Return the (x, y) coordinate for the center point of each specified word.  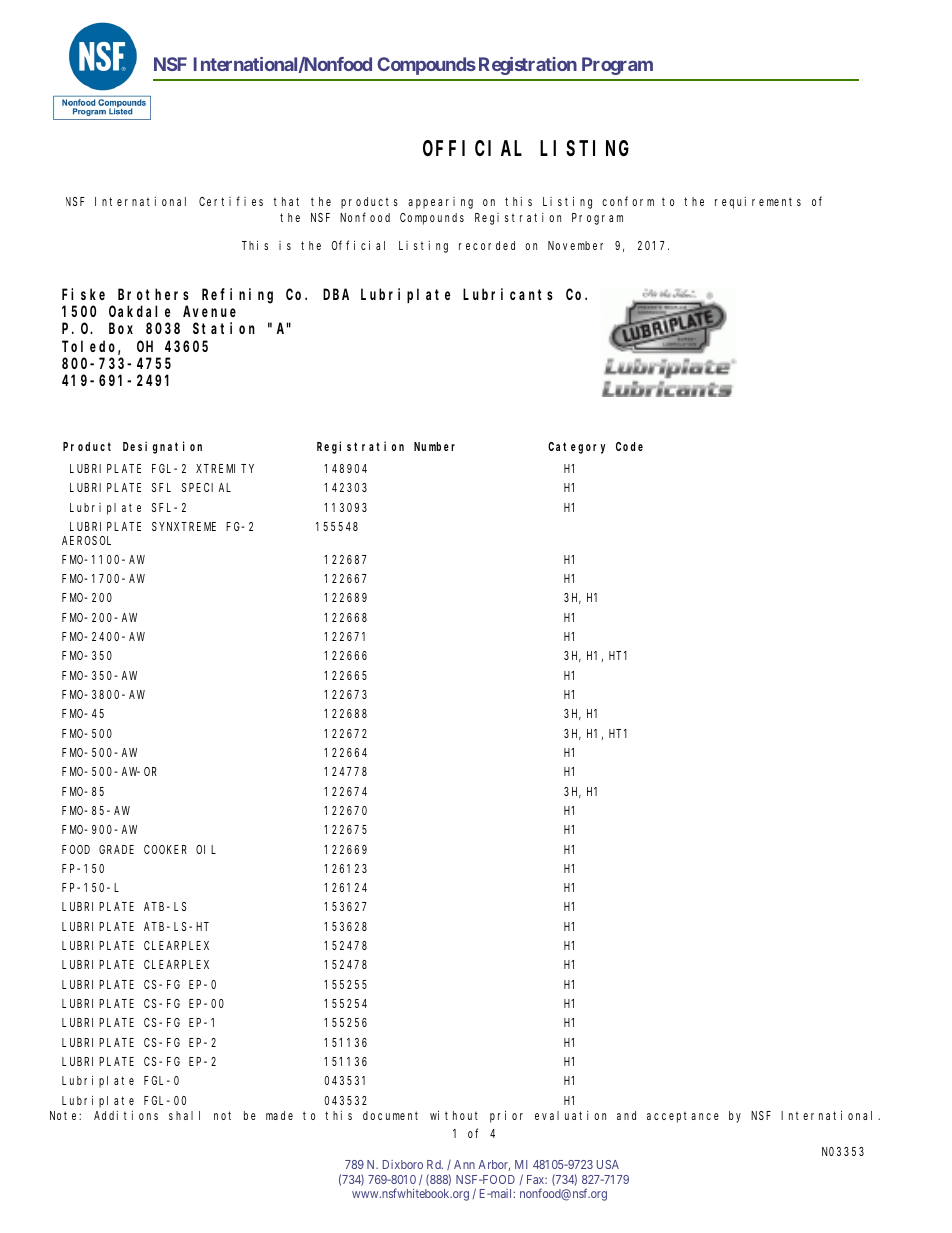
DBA (336, 294)
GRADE (116, 849)
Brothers (153, 294)
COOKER (165, 849)
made (279, 1115)
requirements (758, 203)
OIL (206, 849)
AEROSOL (86, 540)
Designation (162, 447)
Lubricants (508, 294)
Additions (126, 1115)
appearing (440, 203)
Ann (464, 1164)
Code (629, 446)
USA (608, 1164)
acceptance (683, 1117)
